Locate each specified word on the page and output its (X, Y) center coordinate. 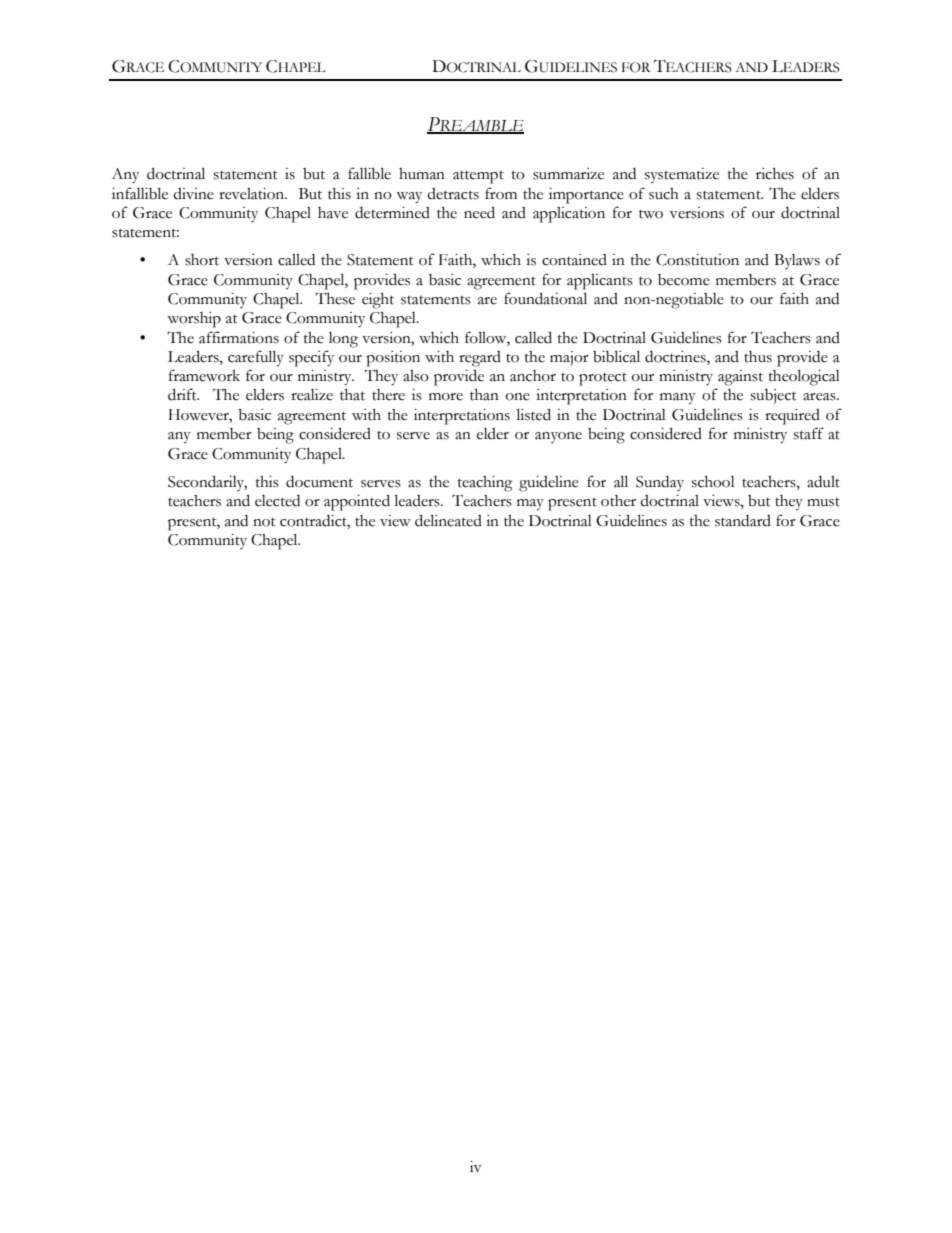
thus (758, 357)
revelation (253, 194)
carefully (256, 358)
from (501, 193)
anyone (558, 437)
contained (574, 260)
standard (743, 521)
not (264, 522)
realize (312, 395)
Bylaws (797, 261)
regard (480, 359)
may (530, 505)
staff (809, 433)
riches (775, 174)
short (202, 260)
